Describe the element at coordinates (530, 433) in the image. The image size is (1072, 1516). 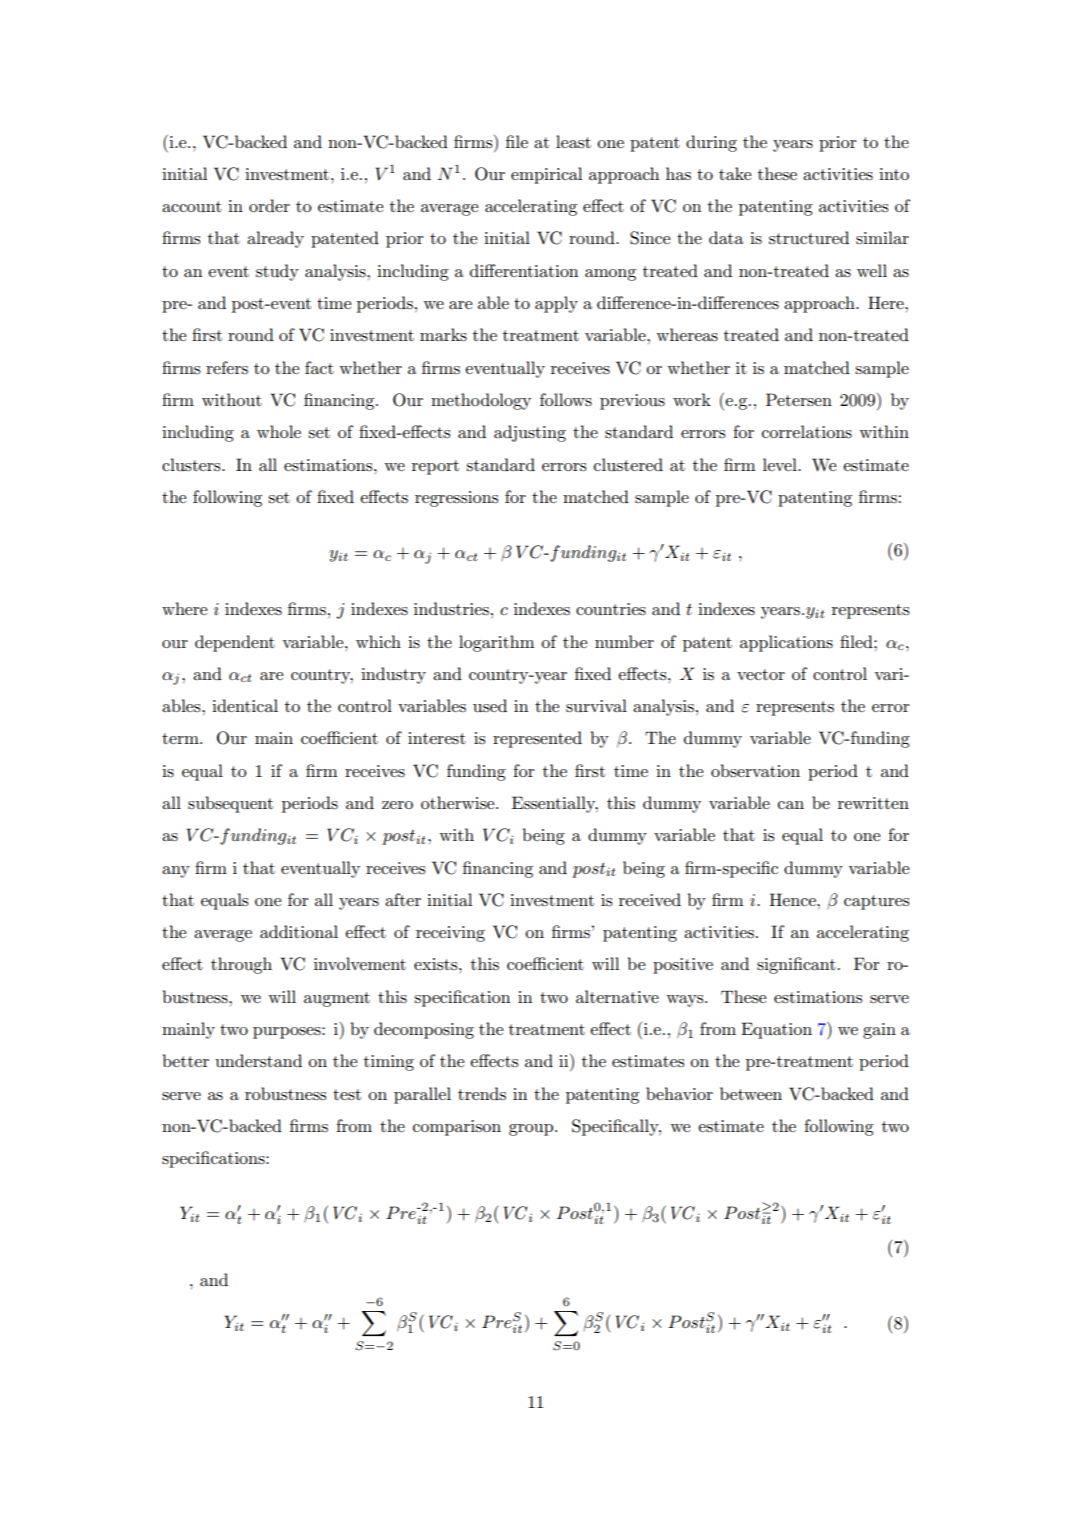
I see `adjusting` at that location.
